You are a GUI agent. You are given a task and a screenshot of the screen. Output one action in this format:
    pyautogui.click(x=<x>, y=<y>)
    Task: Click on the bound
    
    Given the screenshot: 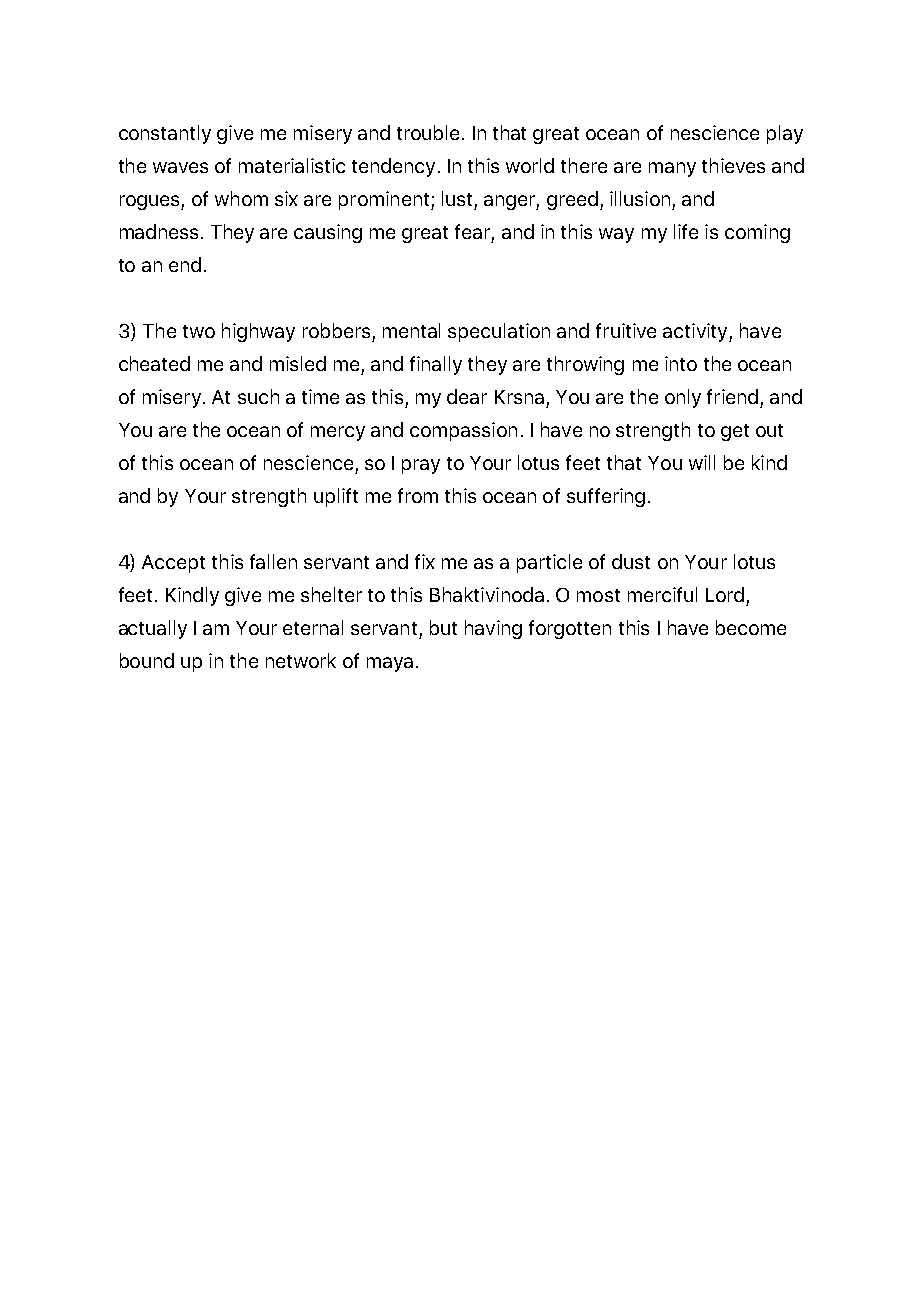 What is the action you would take?
    pyautogui.click(x=147, y=660)
